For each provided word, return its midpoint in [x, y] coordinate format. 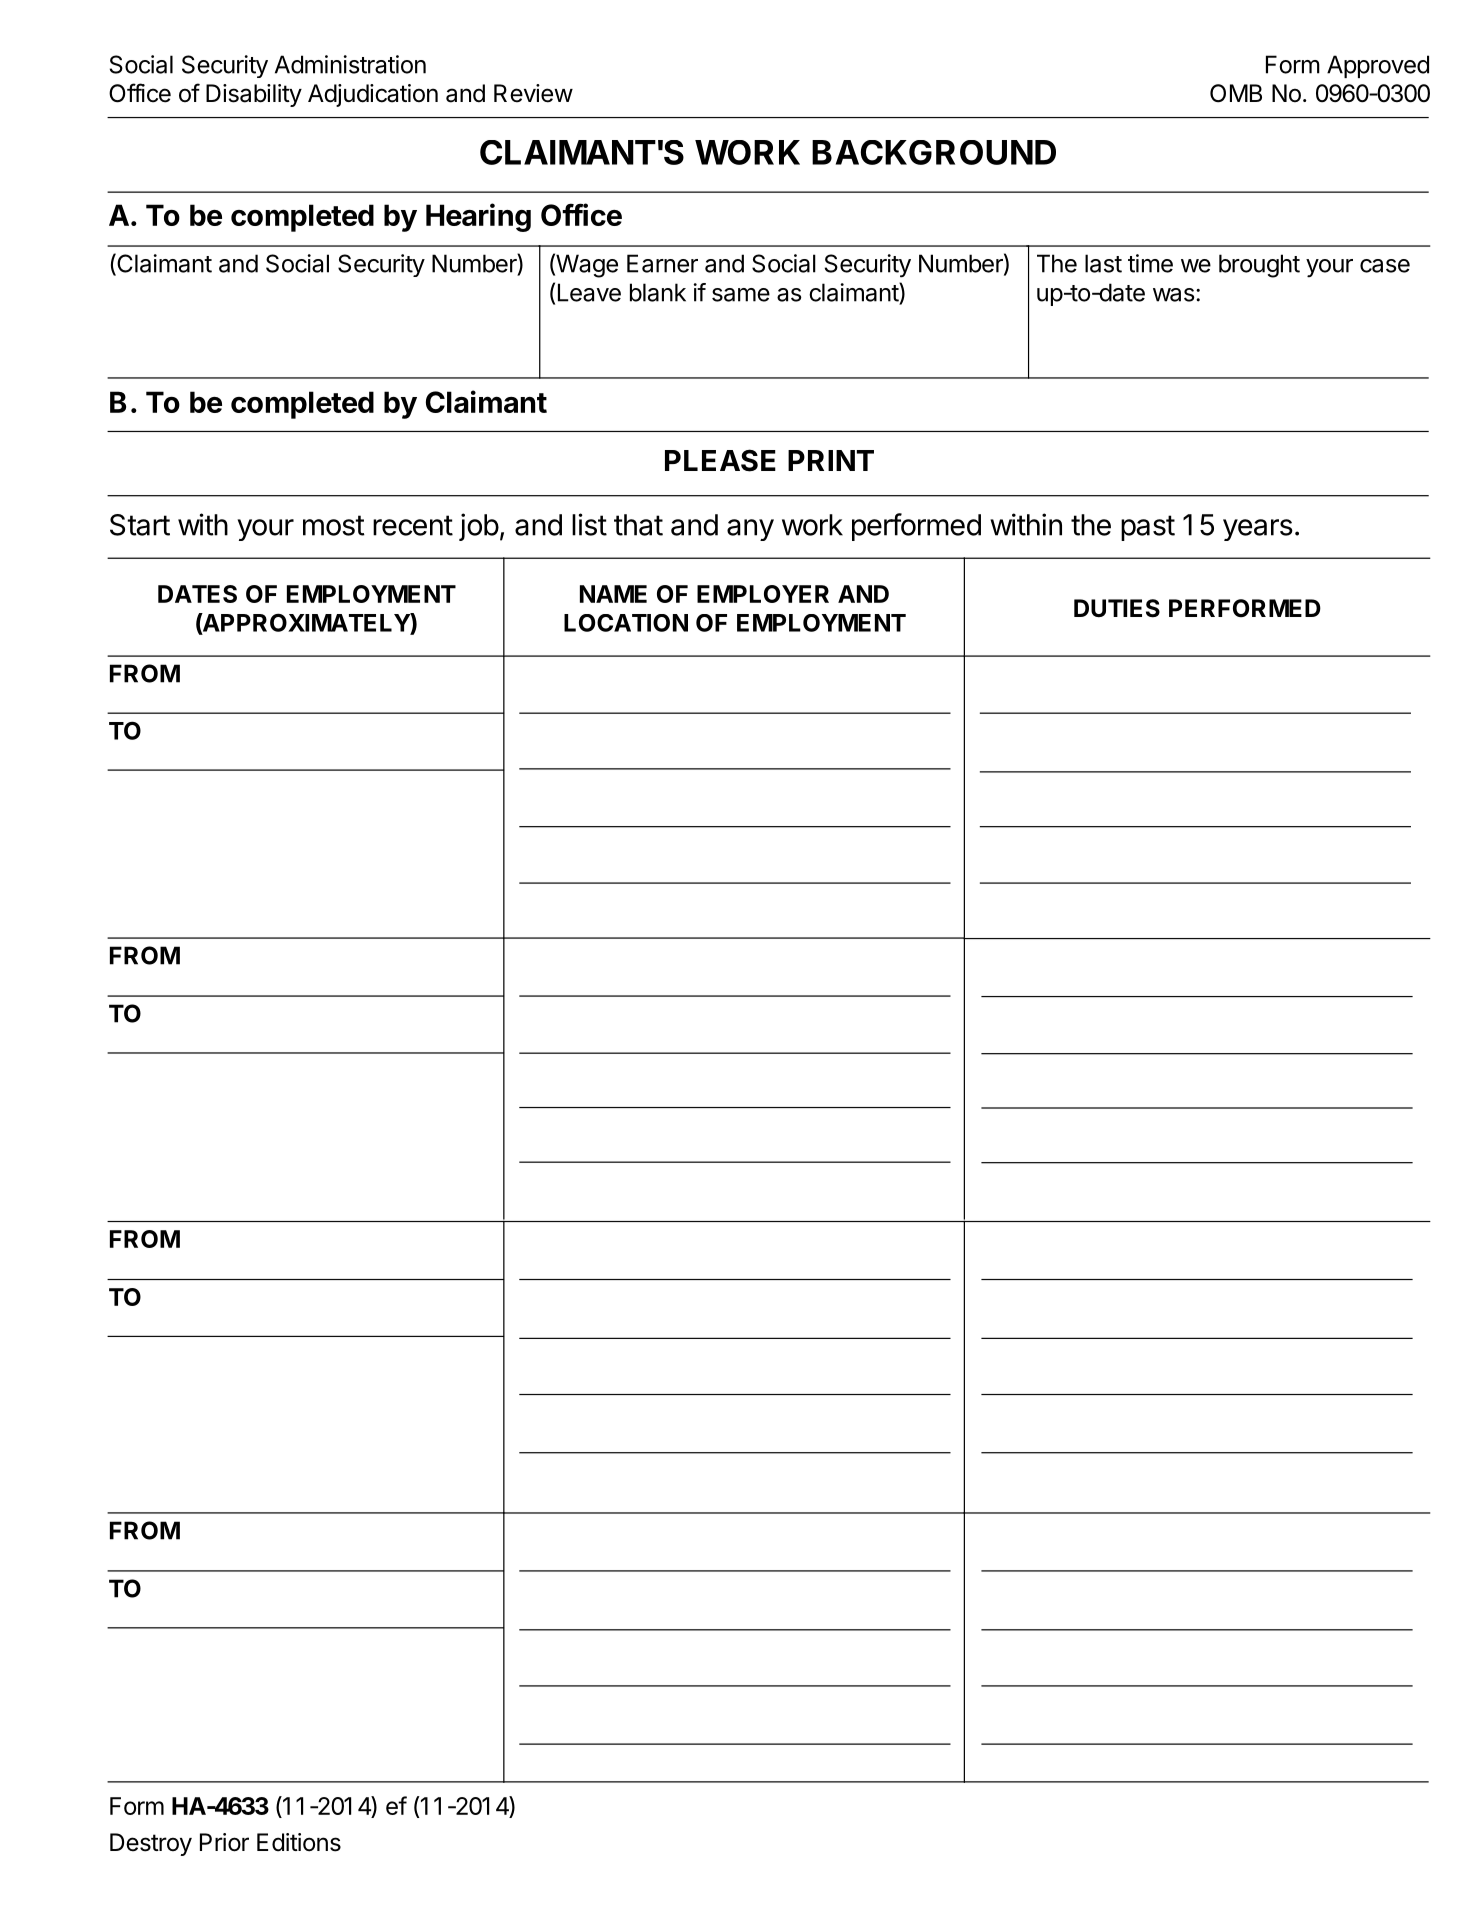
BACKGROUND [934, 152]
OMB [1236, 93]
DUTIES [1117, 608]
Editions [299, 1842]
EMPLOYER [763, 594]
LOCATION [626, 623]
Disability [254, 95]
